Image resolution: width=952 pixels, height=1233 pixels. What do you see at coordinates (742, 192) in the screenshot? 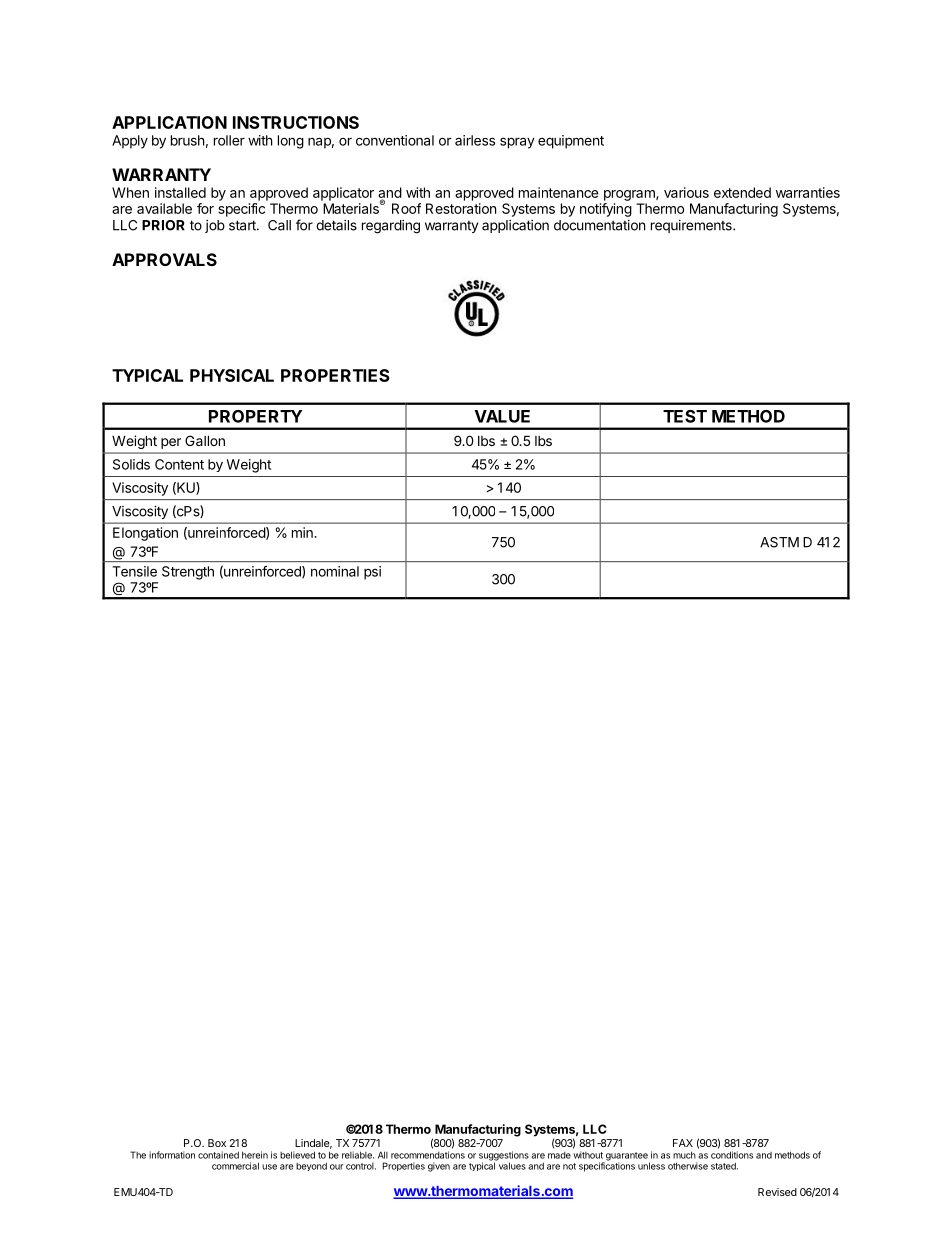
I see `extended` at bounding box center [742, 192].
